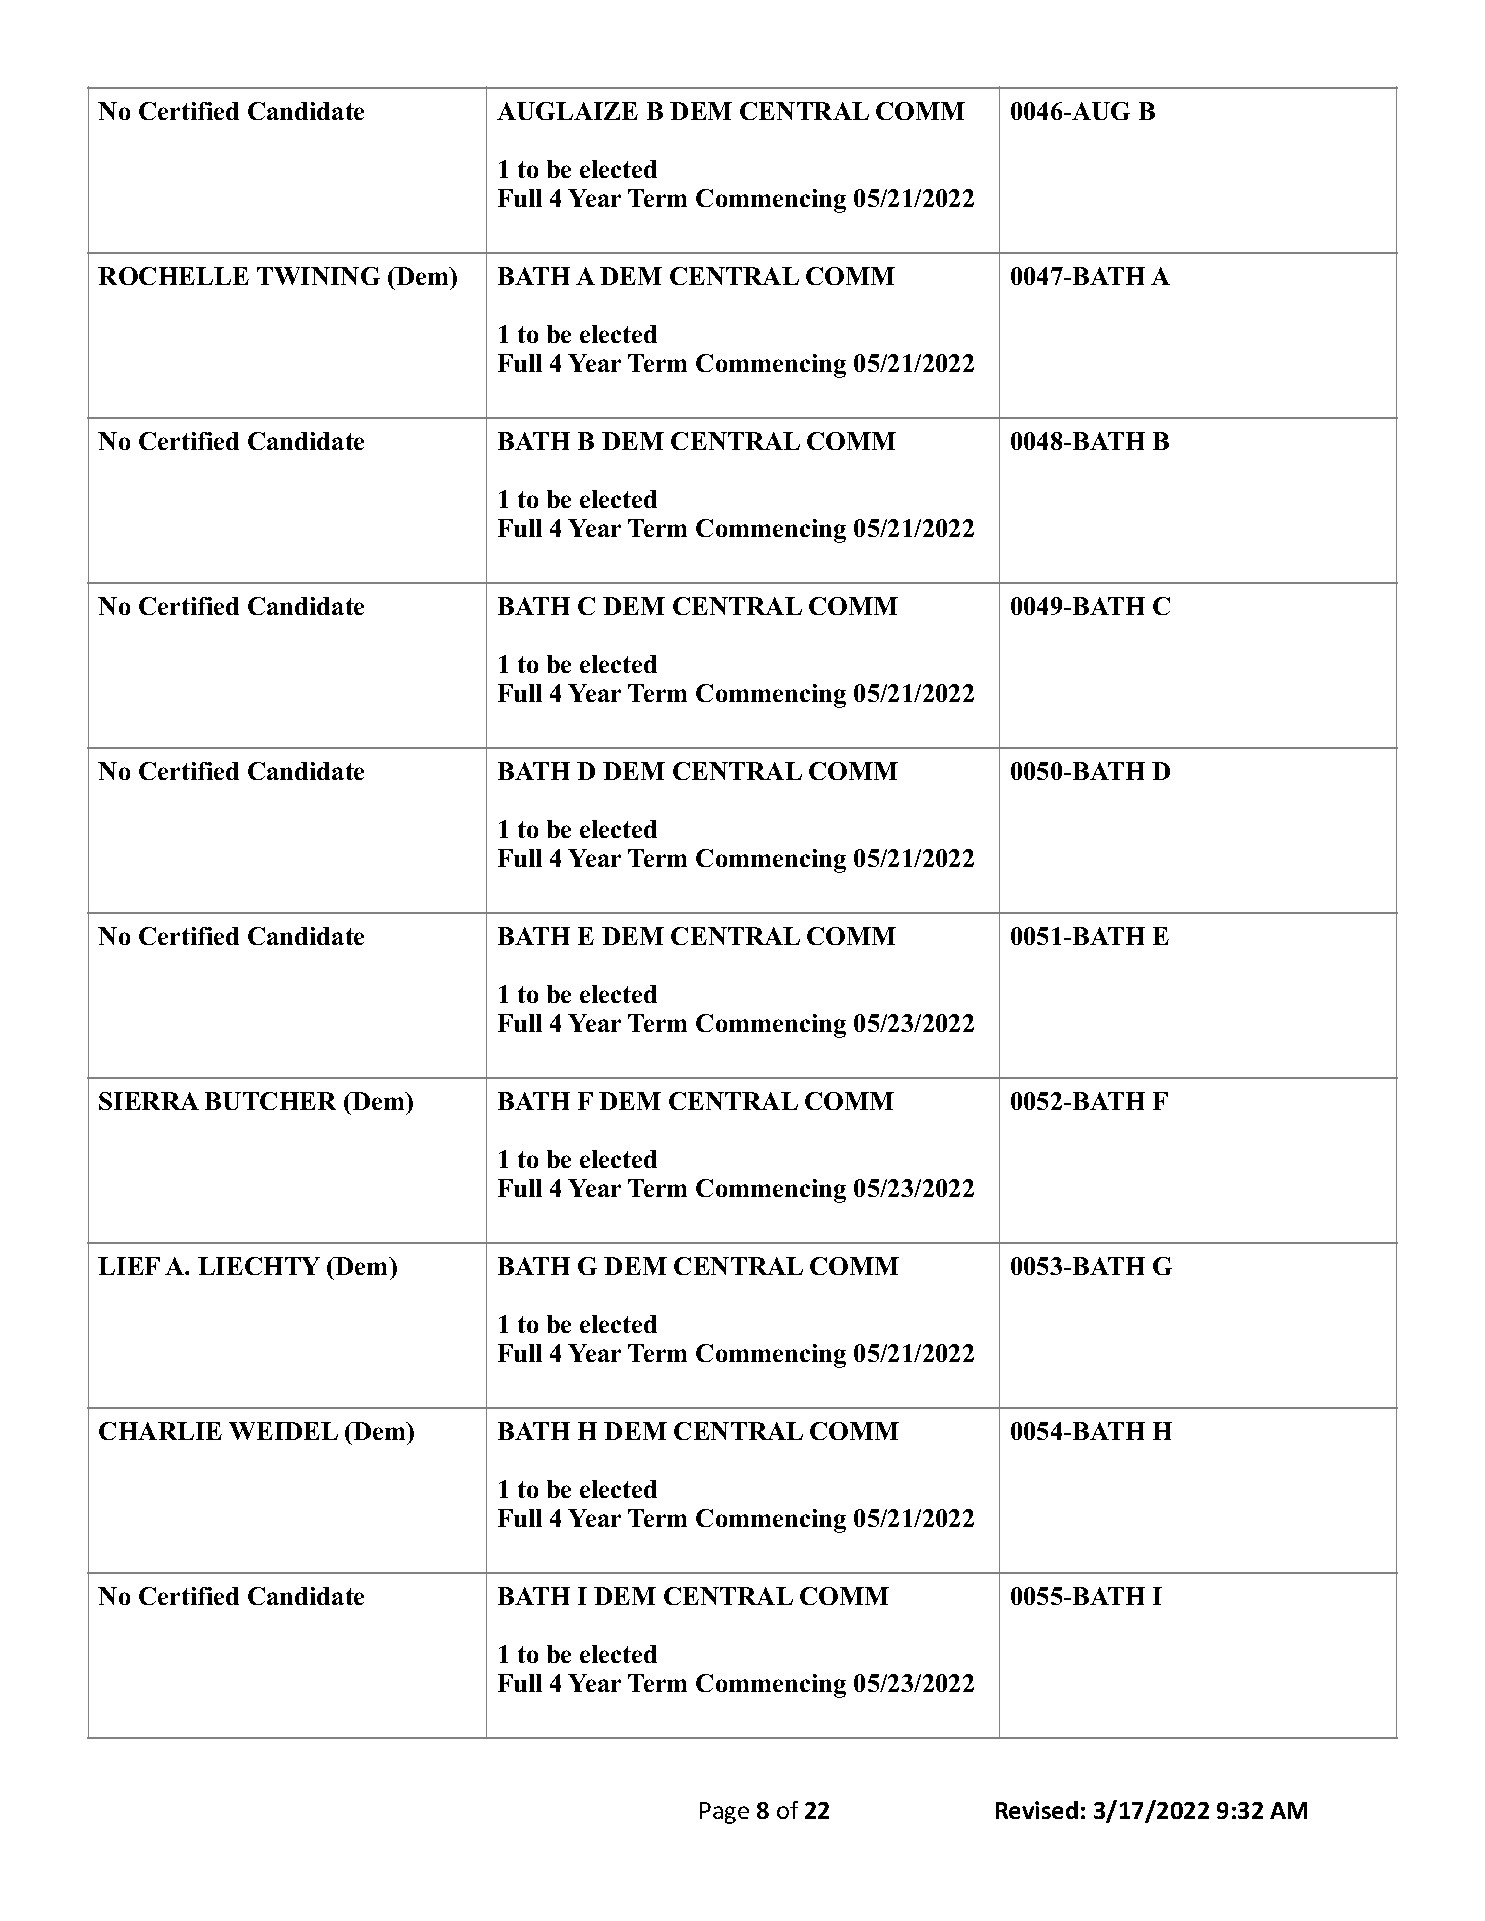  What do you see at coordinates (160, 1431) in the page?
I see `CHARLIE` at bounding box center [160, 1431].
